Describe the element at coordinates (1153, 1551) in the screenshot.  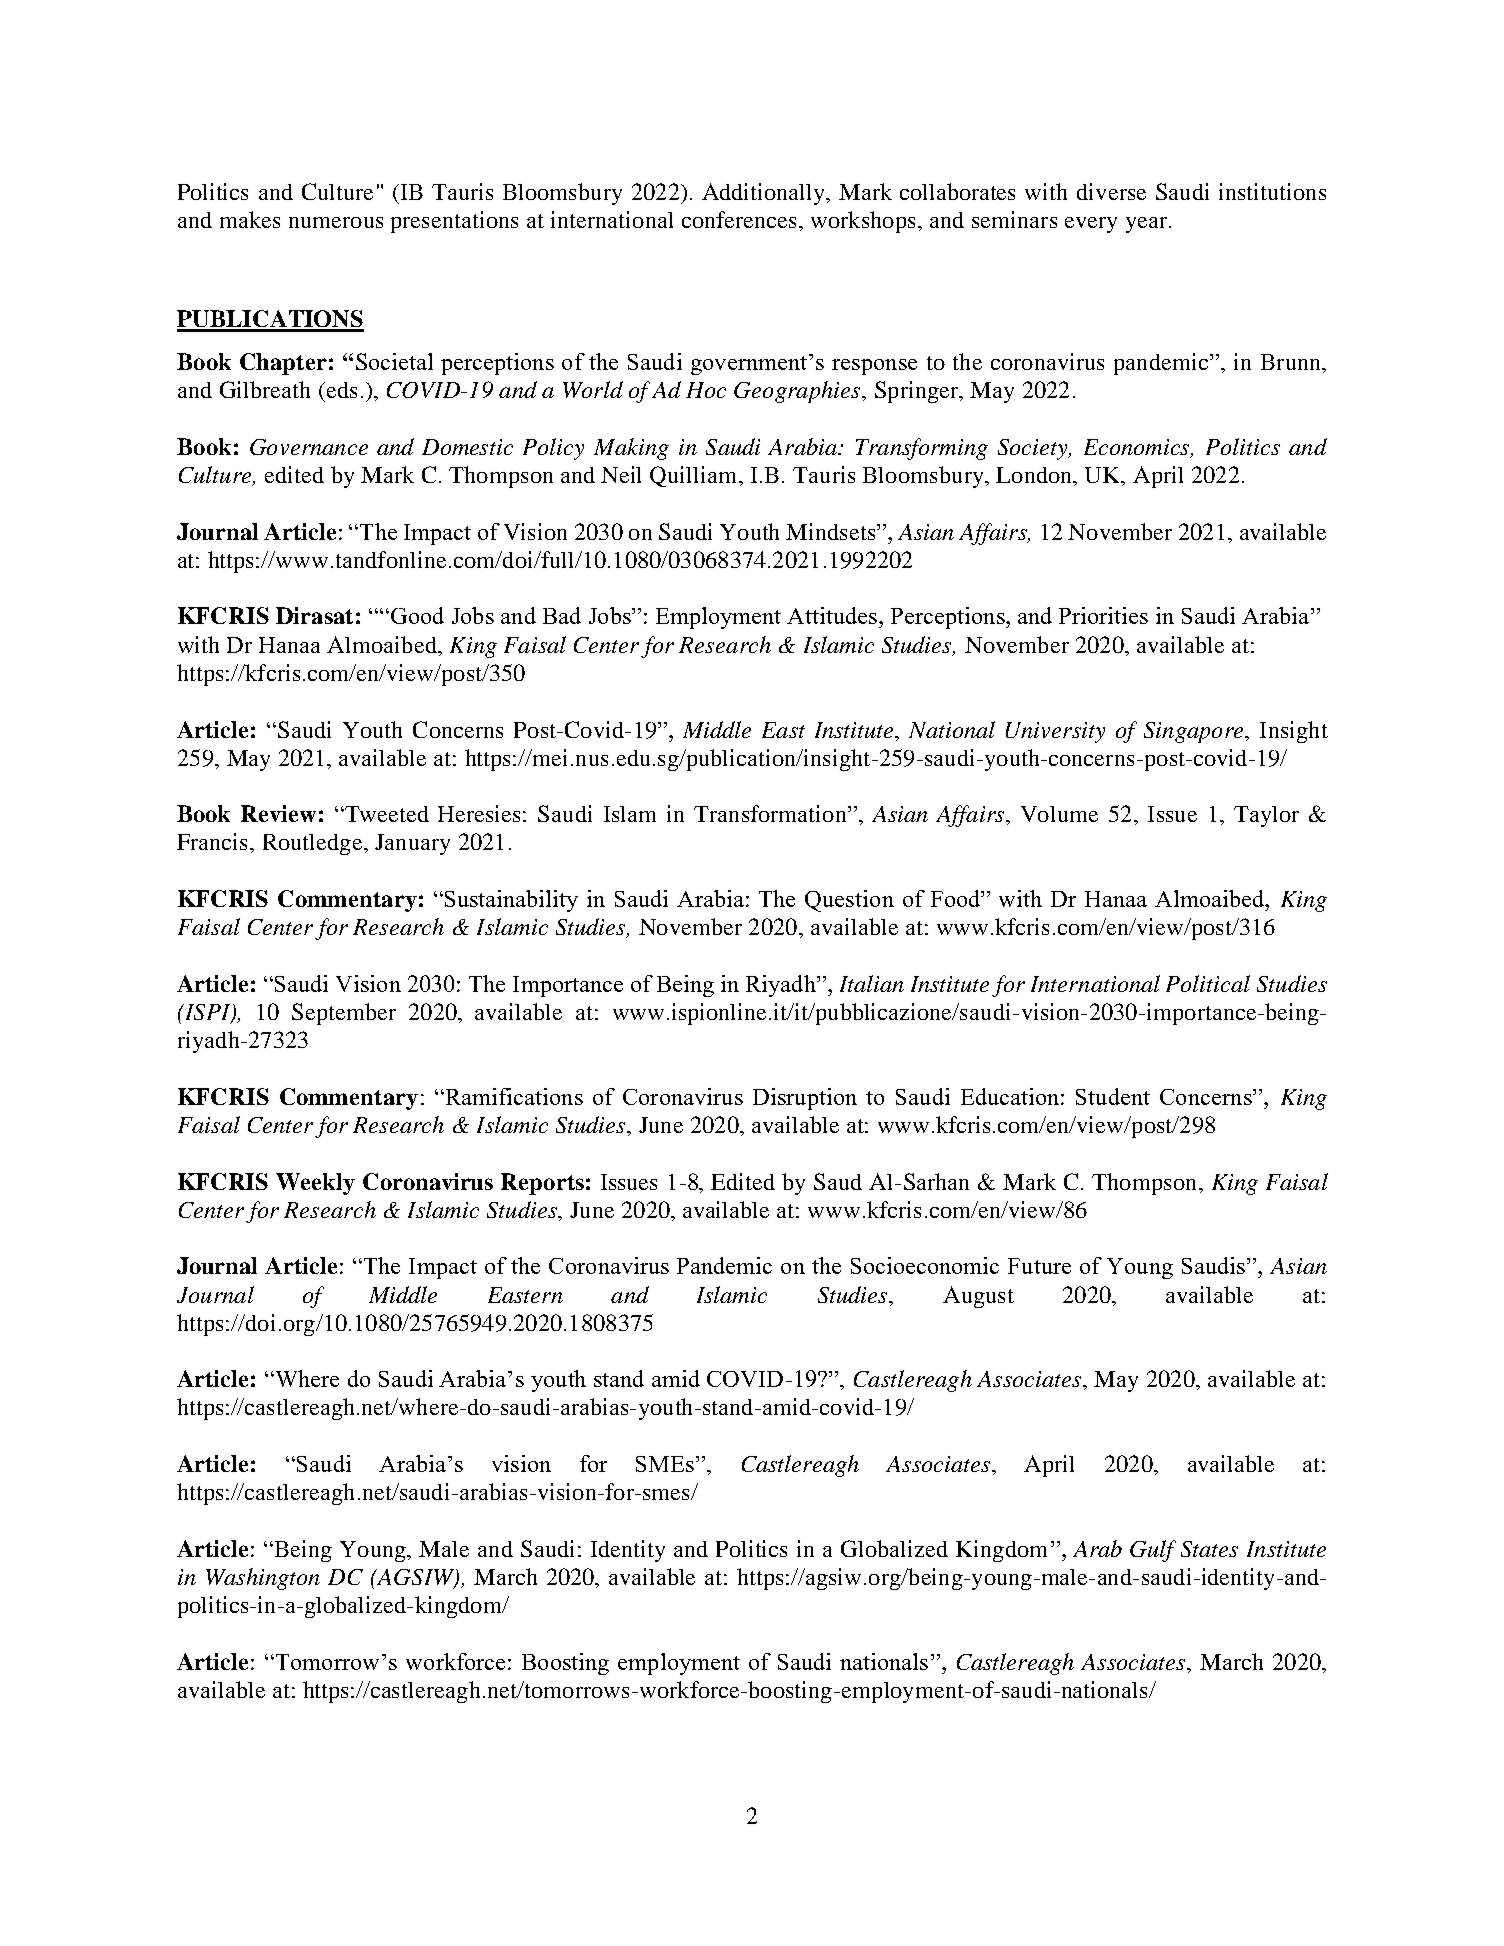
I see `Gulf` at that location.
